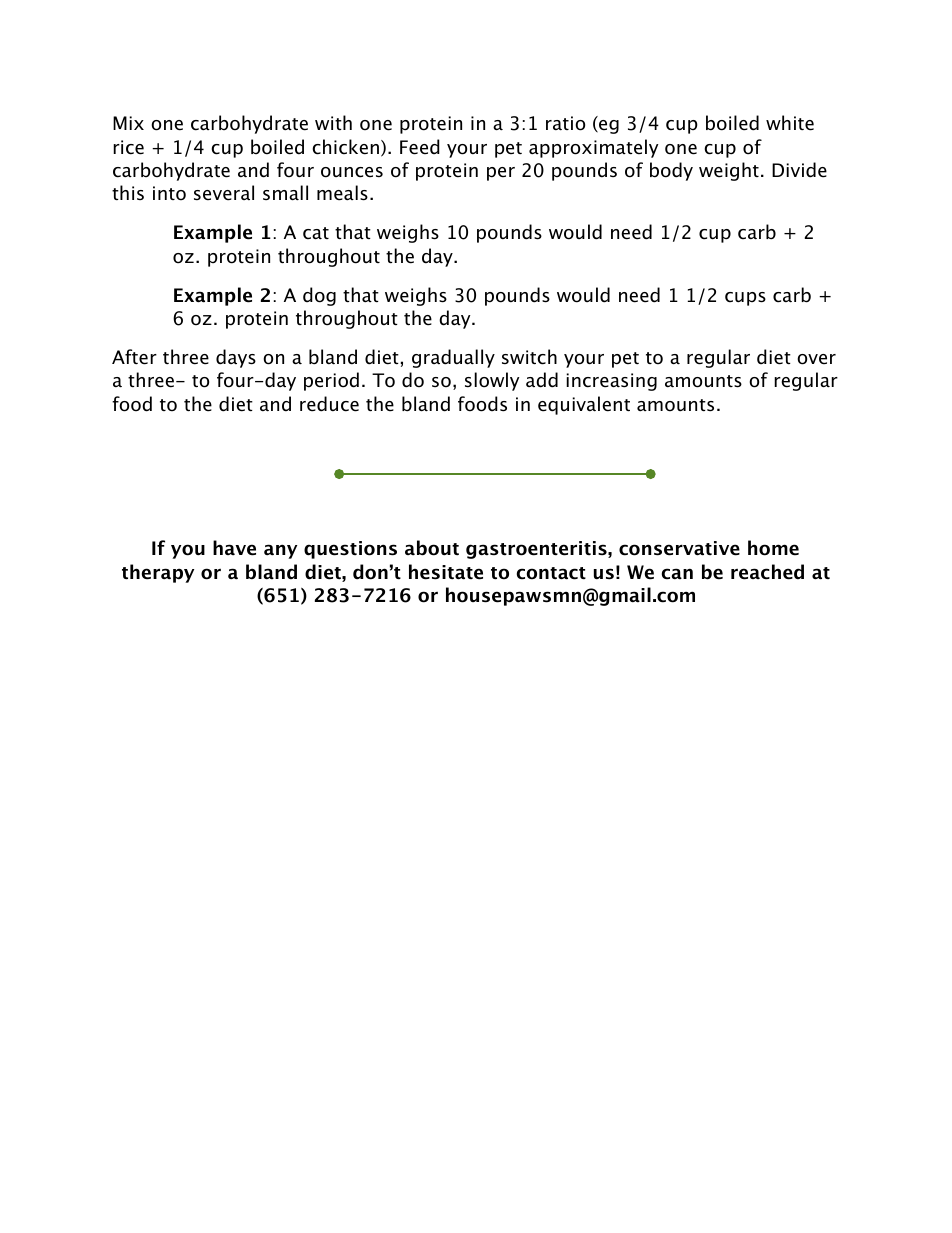 This document has width=952, height=1233. What do you see at coordinates (790, 123) in the document?
I see `white` at bounding box center [790, 123].
